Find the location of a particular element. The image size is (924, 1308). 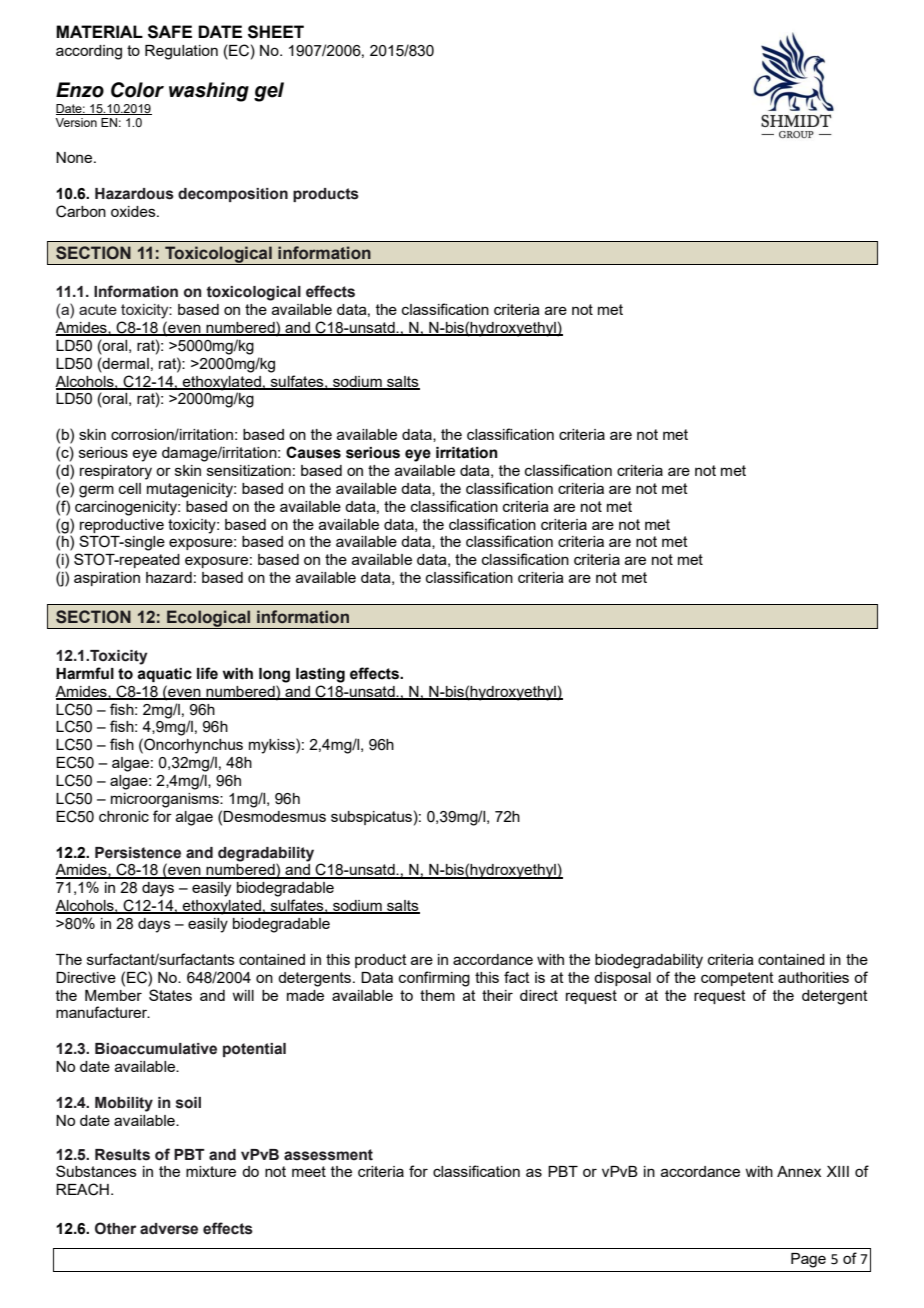

SHEET is located at coordinates (276, 32).
